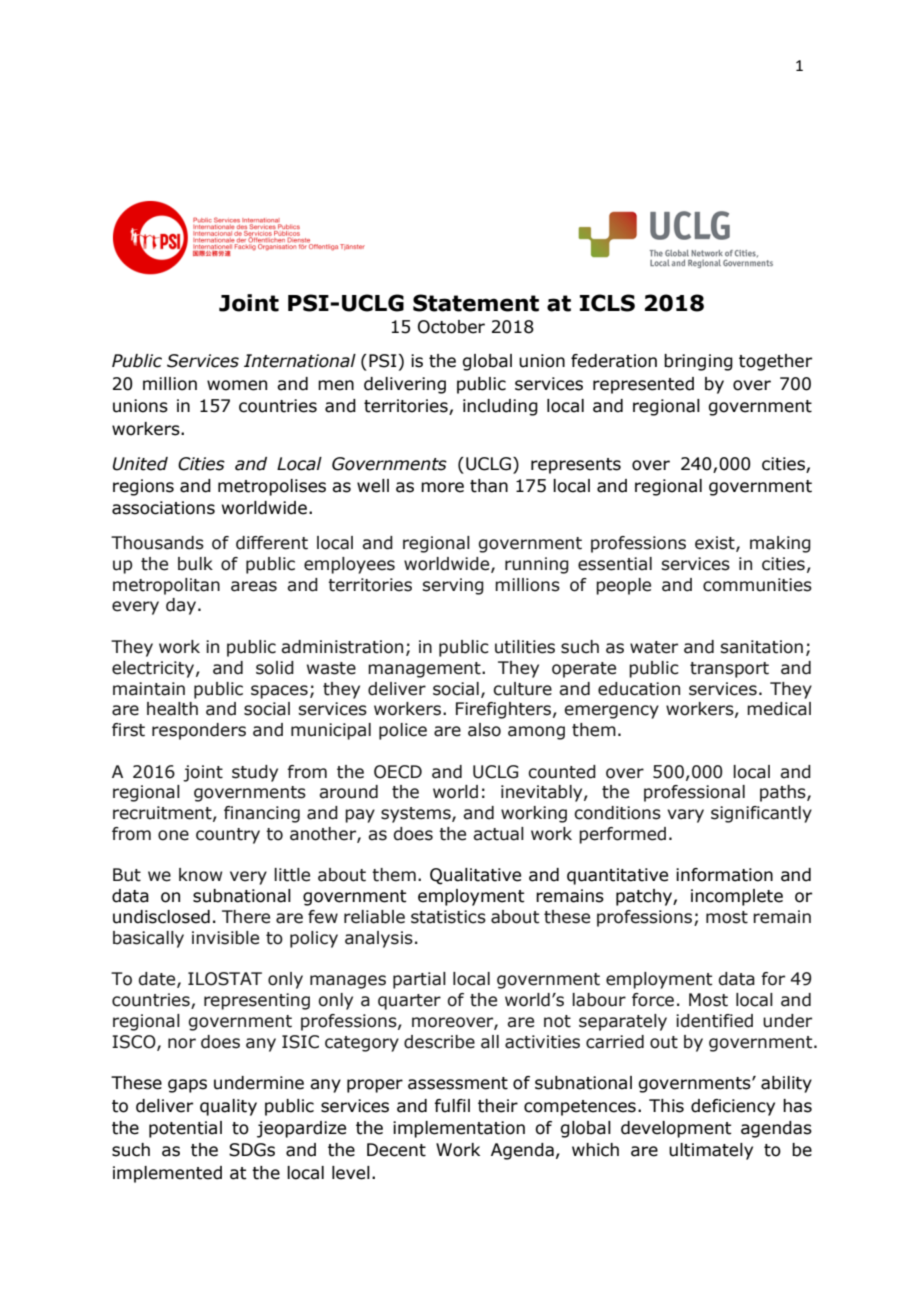  I want to click on October, so click(451, 327).
